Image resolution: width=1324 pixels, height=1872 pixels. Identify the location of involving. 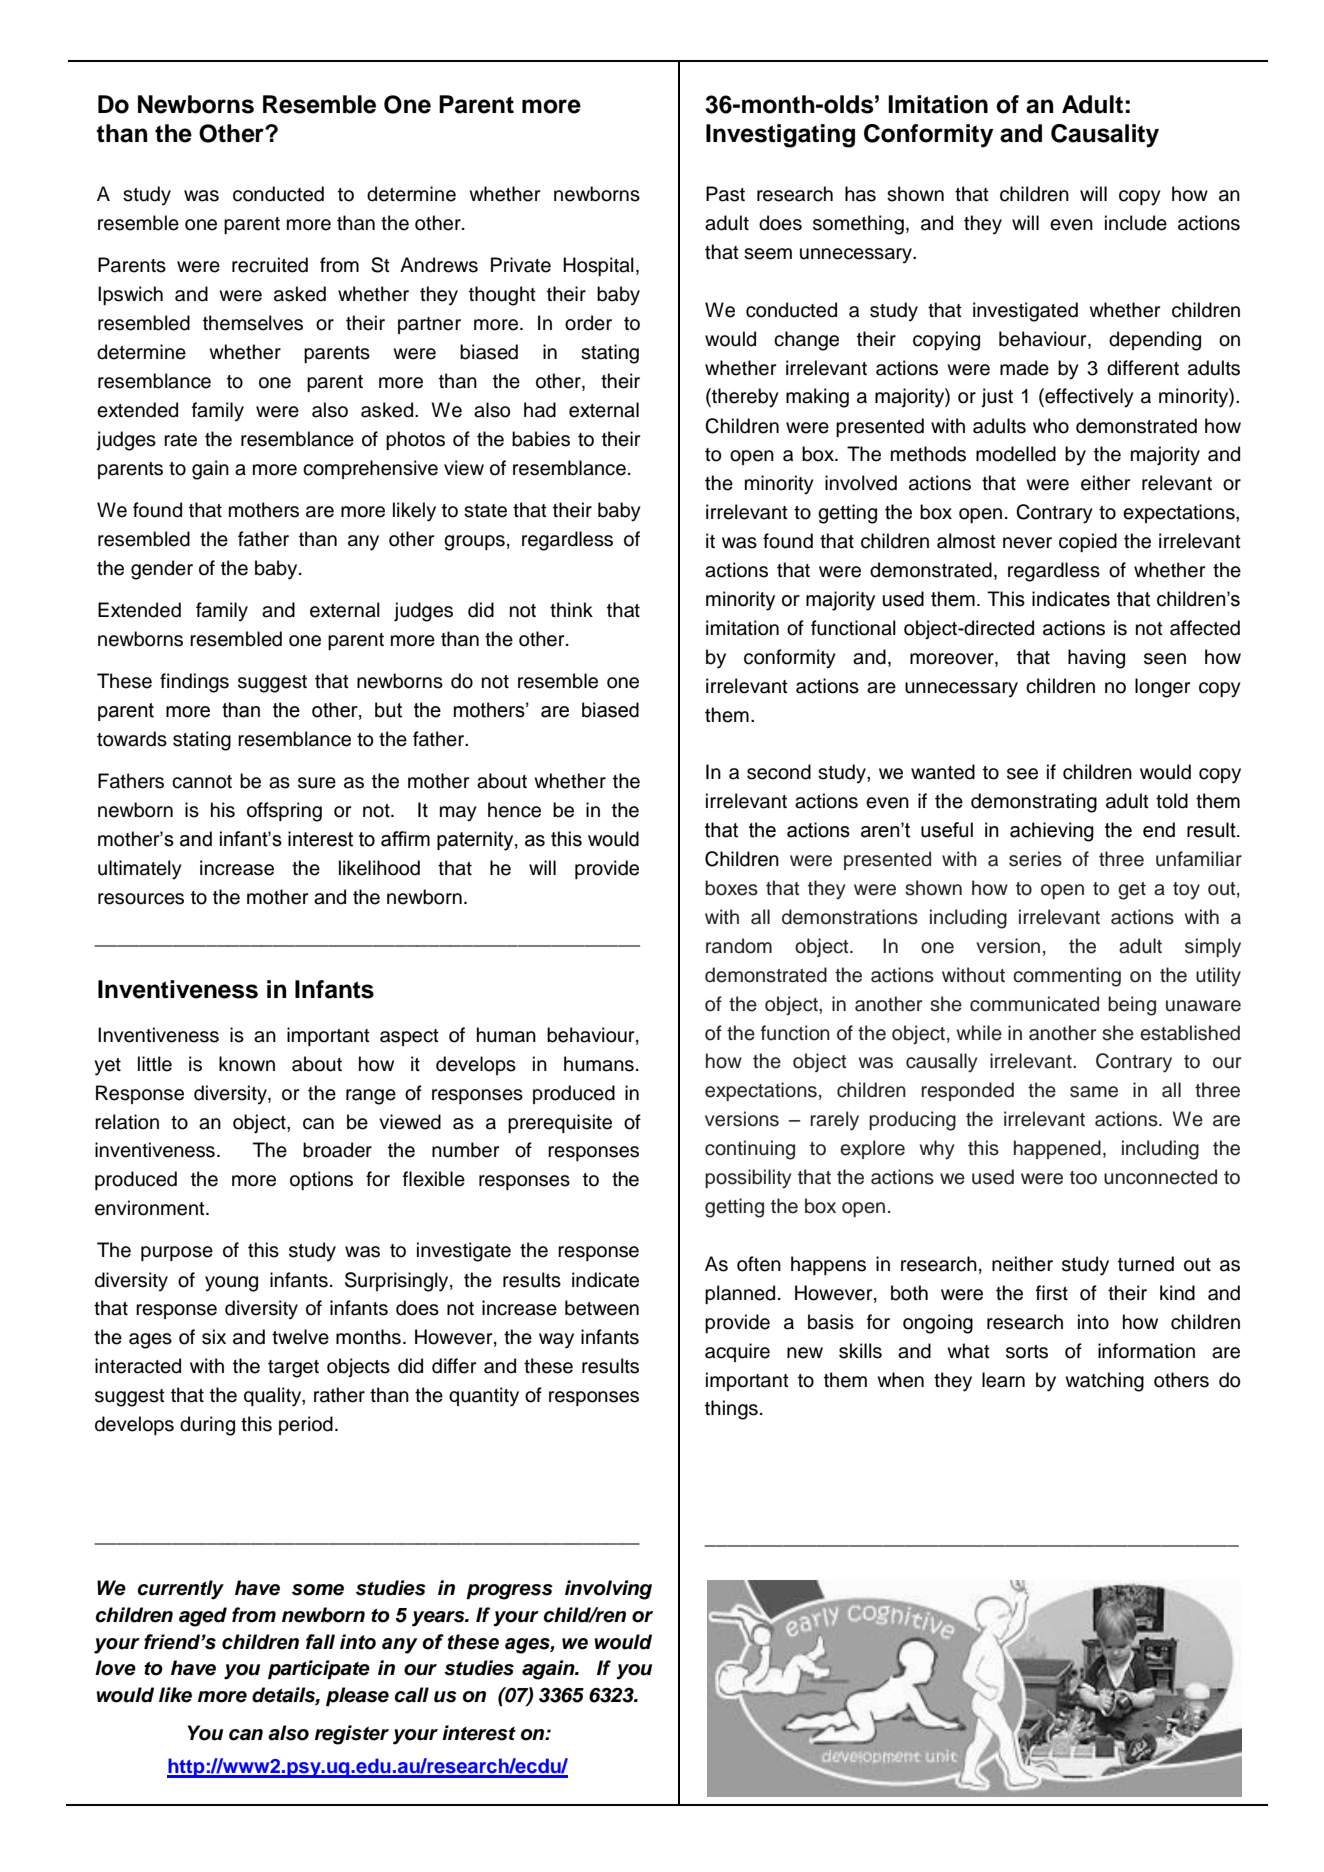
(608, 1590).
